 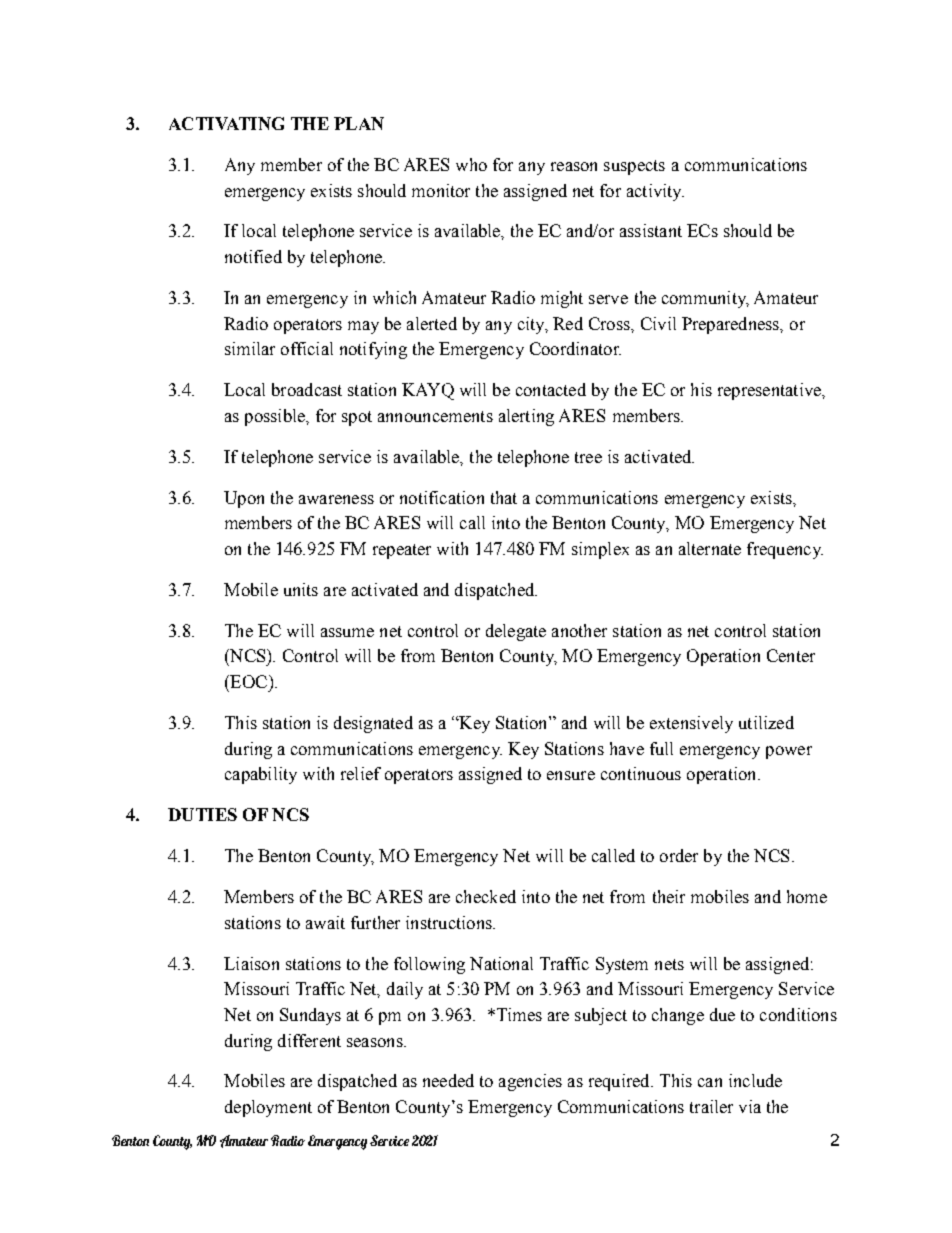 I want to click on broadcast, so click(x=307, y=389).
